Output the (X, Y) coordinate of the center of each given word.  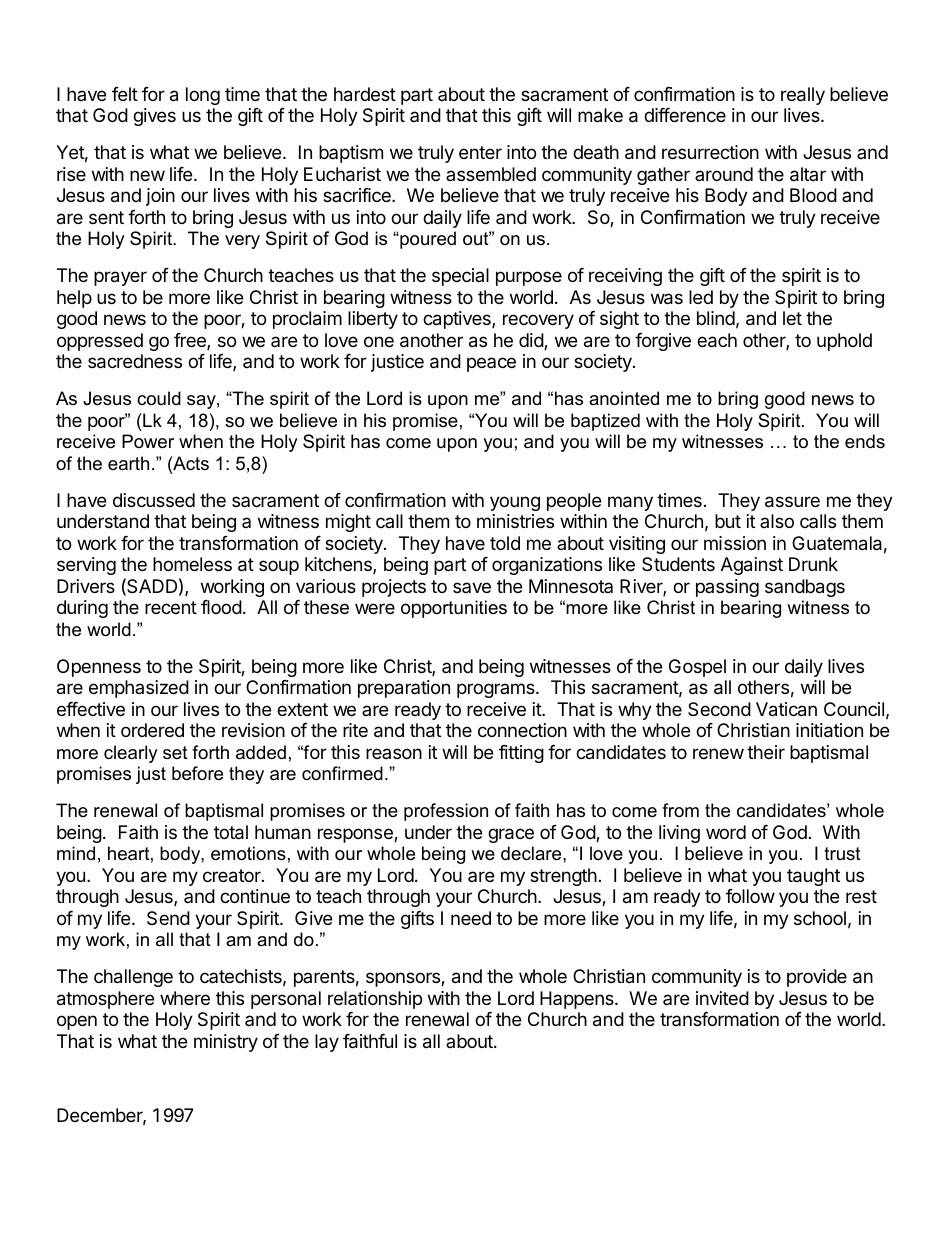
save (472, 587)
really (803, 96)
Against (752, 566)
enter (480, 152)
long (203, 96)
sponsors (404, 979)
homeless (192, 564)
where (185, 998)
